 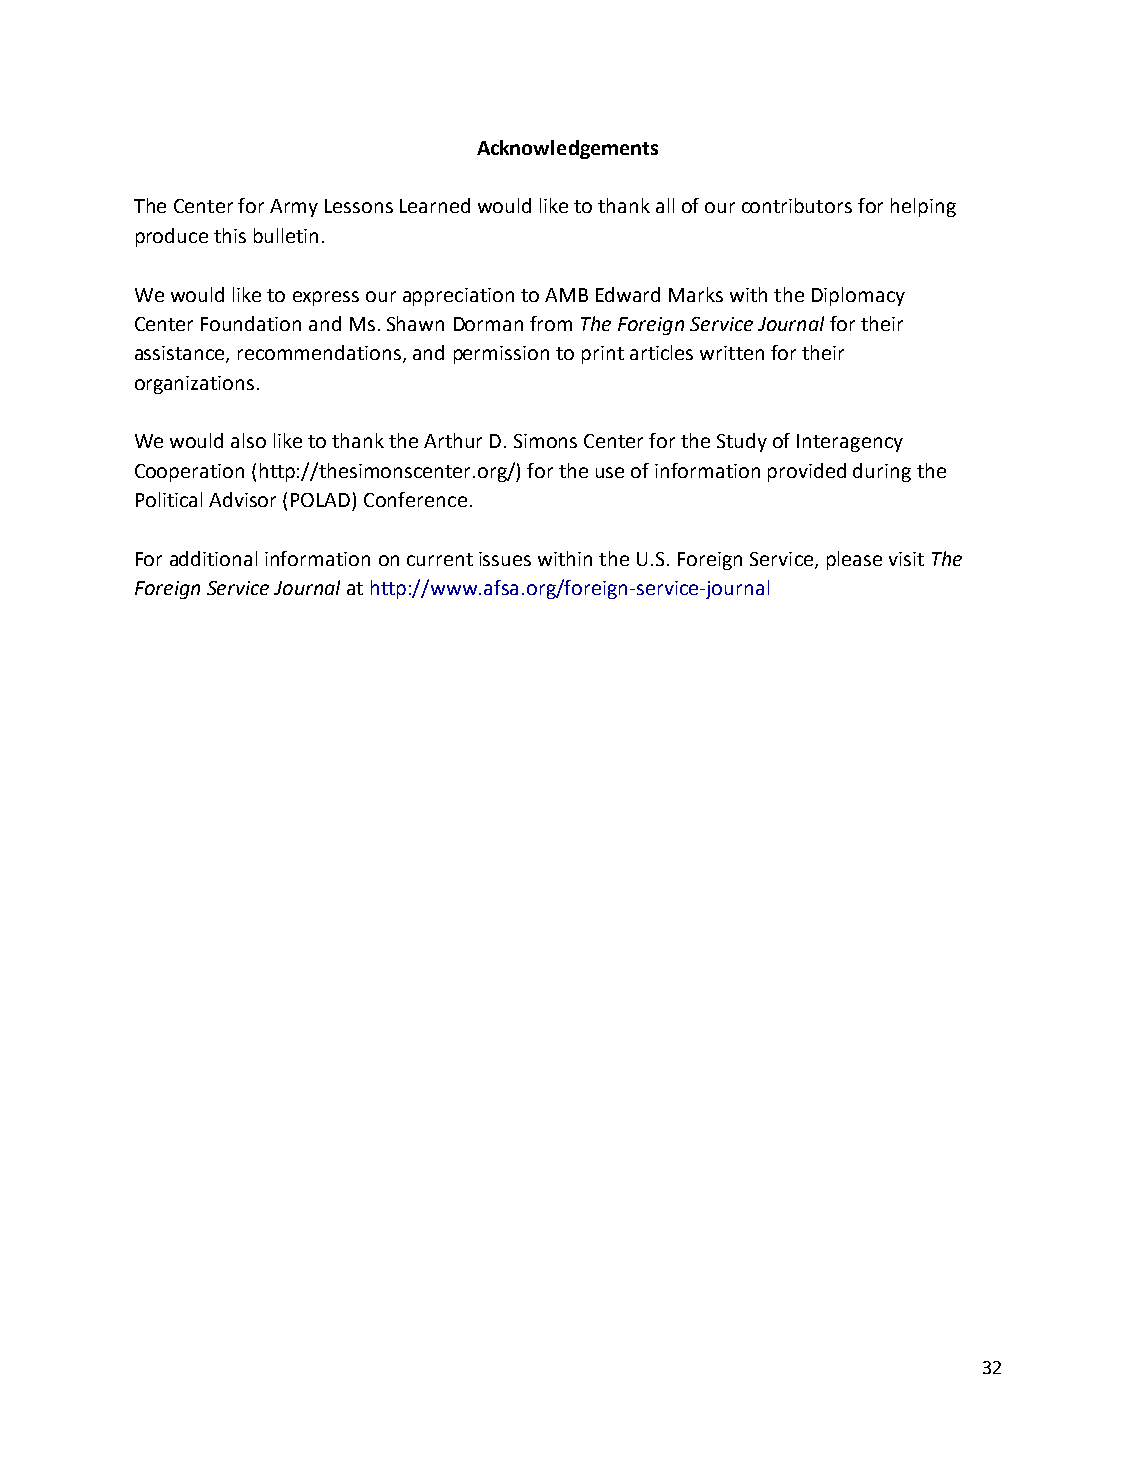 What do you see at coordinates (248, 440) in the screenshot?
I see `also` at bounding box center [248, 440].
